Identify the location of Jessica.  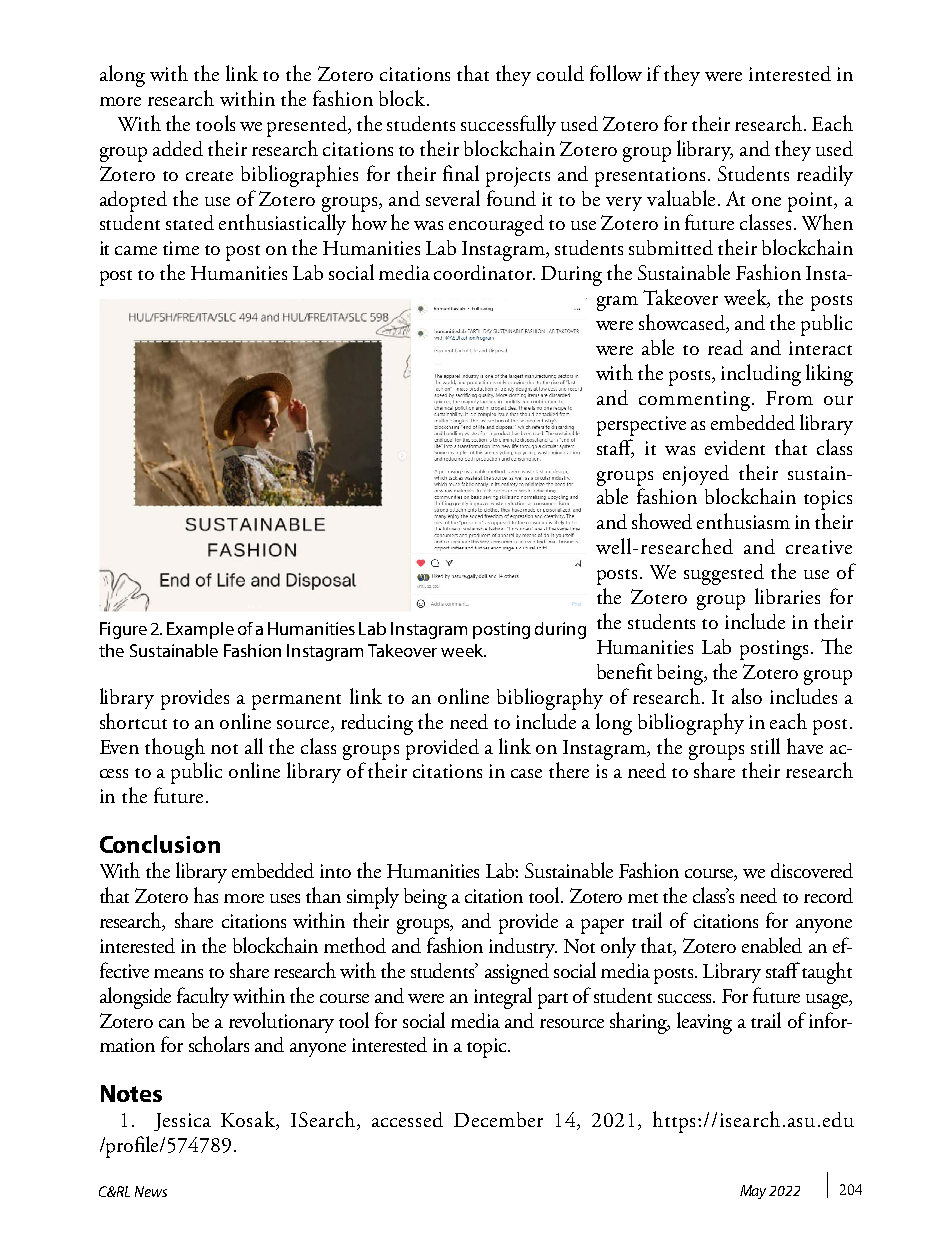
(182, 1122).
